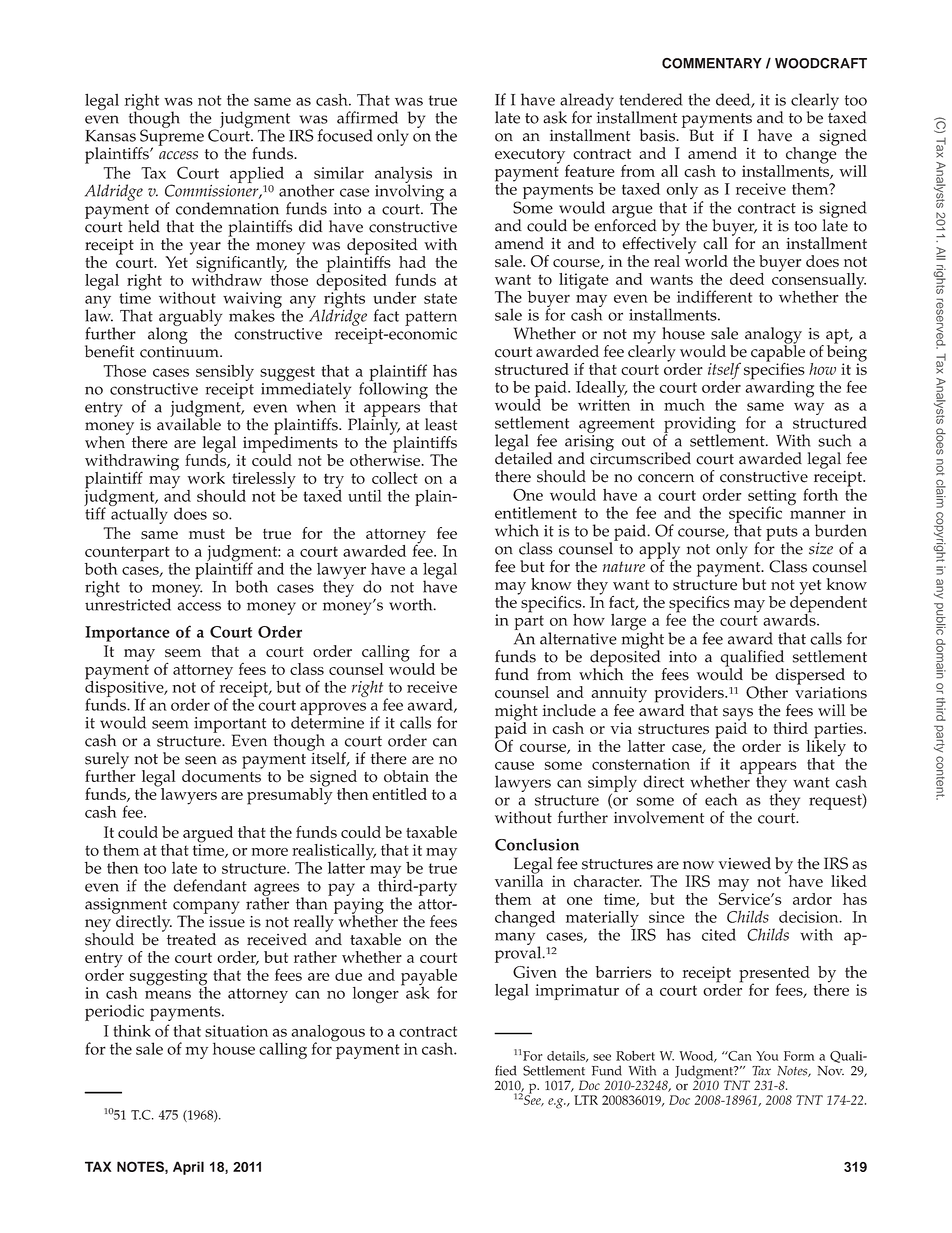  What do you see at coordinates (189, 423) in the screenshot?
I see `available` at bounding box center [189, 423].
